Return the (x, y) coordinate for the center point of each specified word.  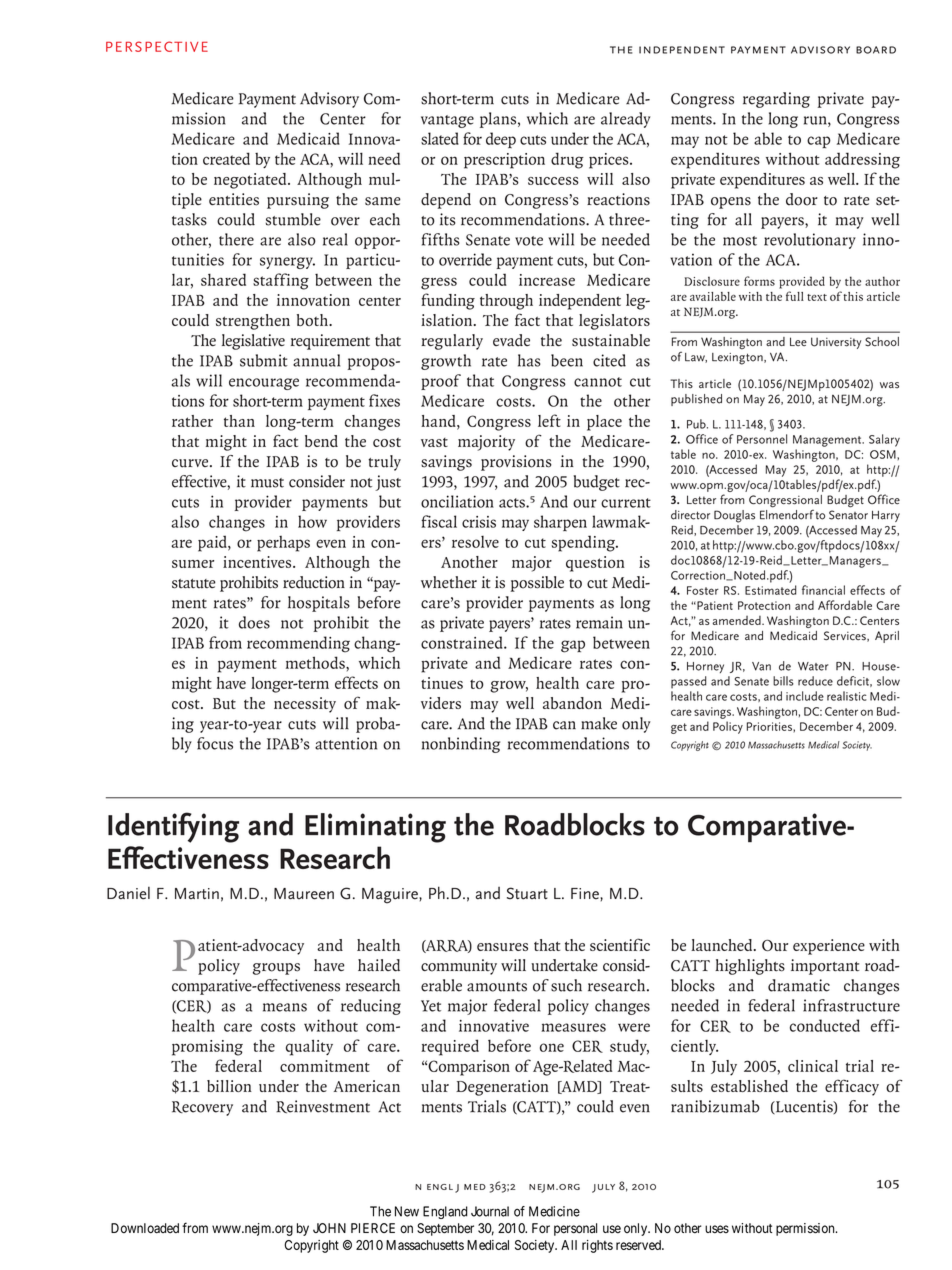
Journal (490, 1211)
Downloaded (145, 1228)
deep (501, 140)
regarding (776, 100)
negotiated (251, 181)
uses (717, 1229)
